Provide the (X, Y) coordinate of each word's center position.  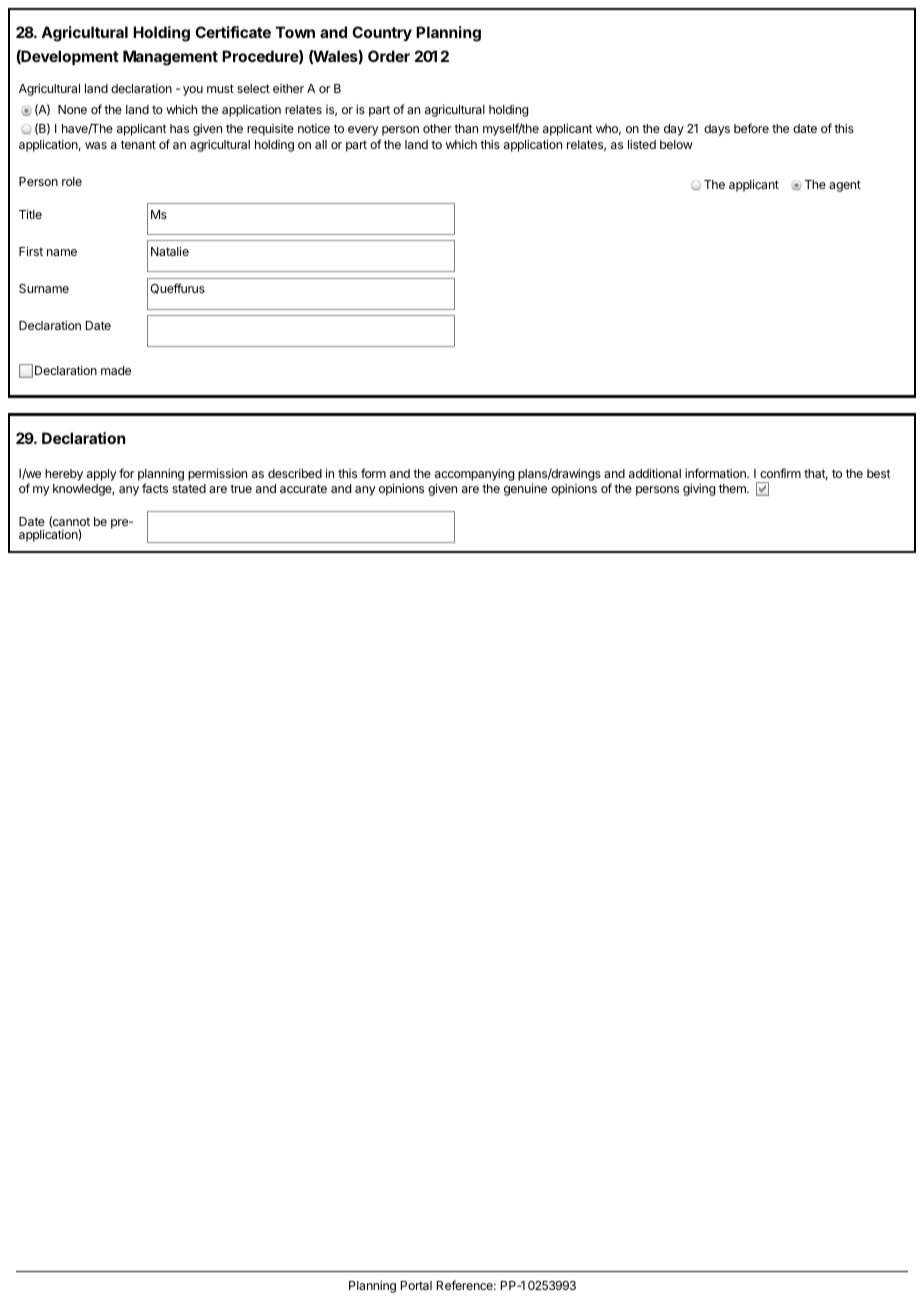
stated (189, 488)
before (751, 128)
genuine (525, 489)
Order (389, 56)
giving (699, 489)
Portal (416, 1285)
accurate (303, 488)
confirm (780, 473)
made (116, 370)
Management (170, 58)
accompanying (474, 476)
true (241, 488)
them (733, 488)
